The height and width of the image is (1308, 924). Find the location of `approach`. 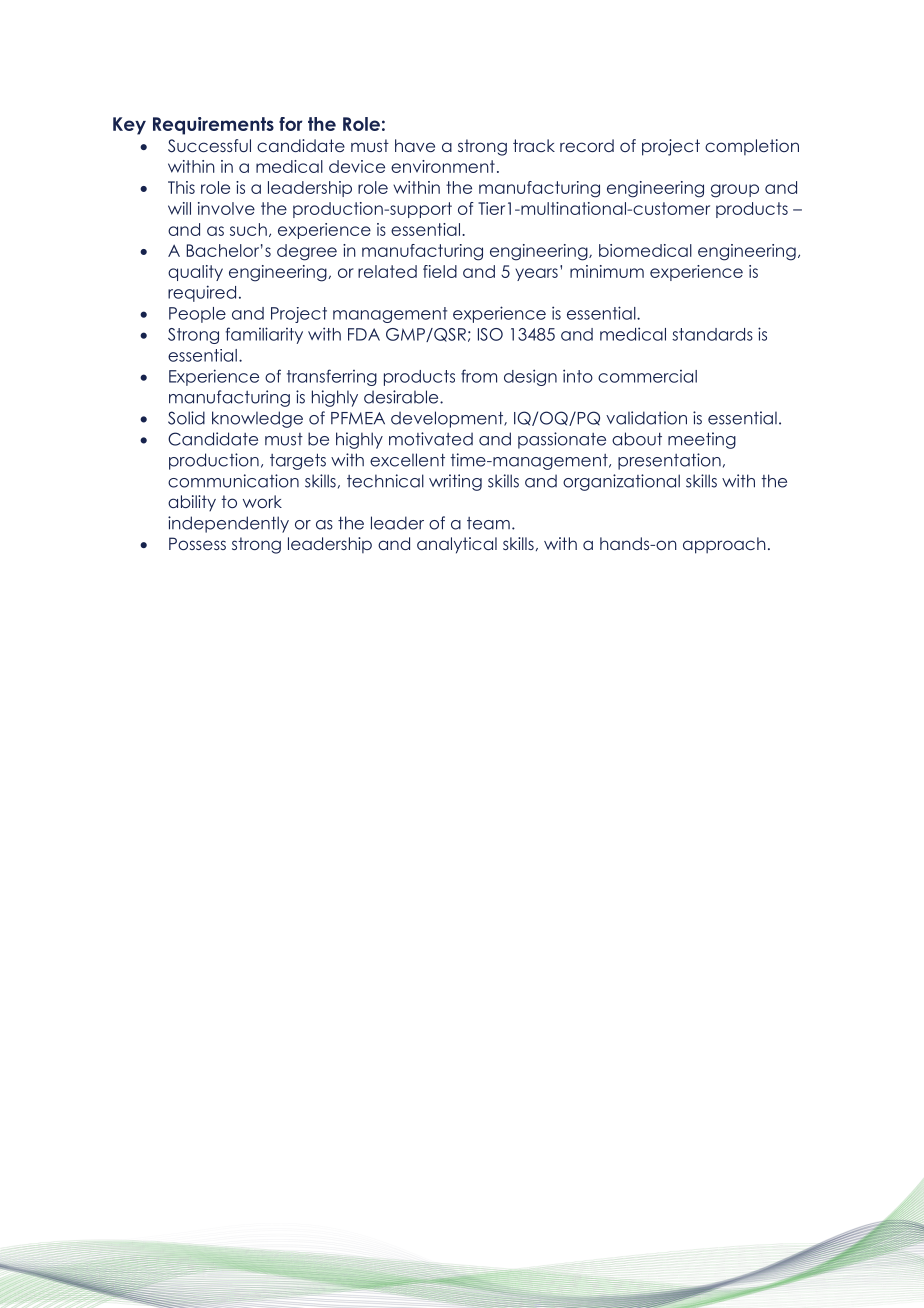

approach is located at coordinates (724, 545).
